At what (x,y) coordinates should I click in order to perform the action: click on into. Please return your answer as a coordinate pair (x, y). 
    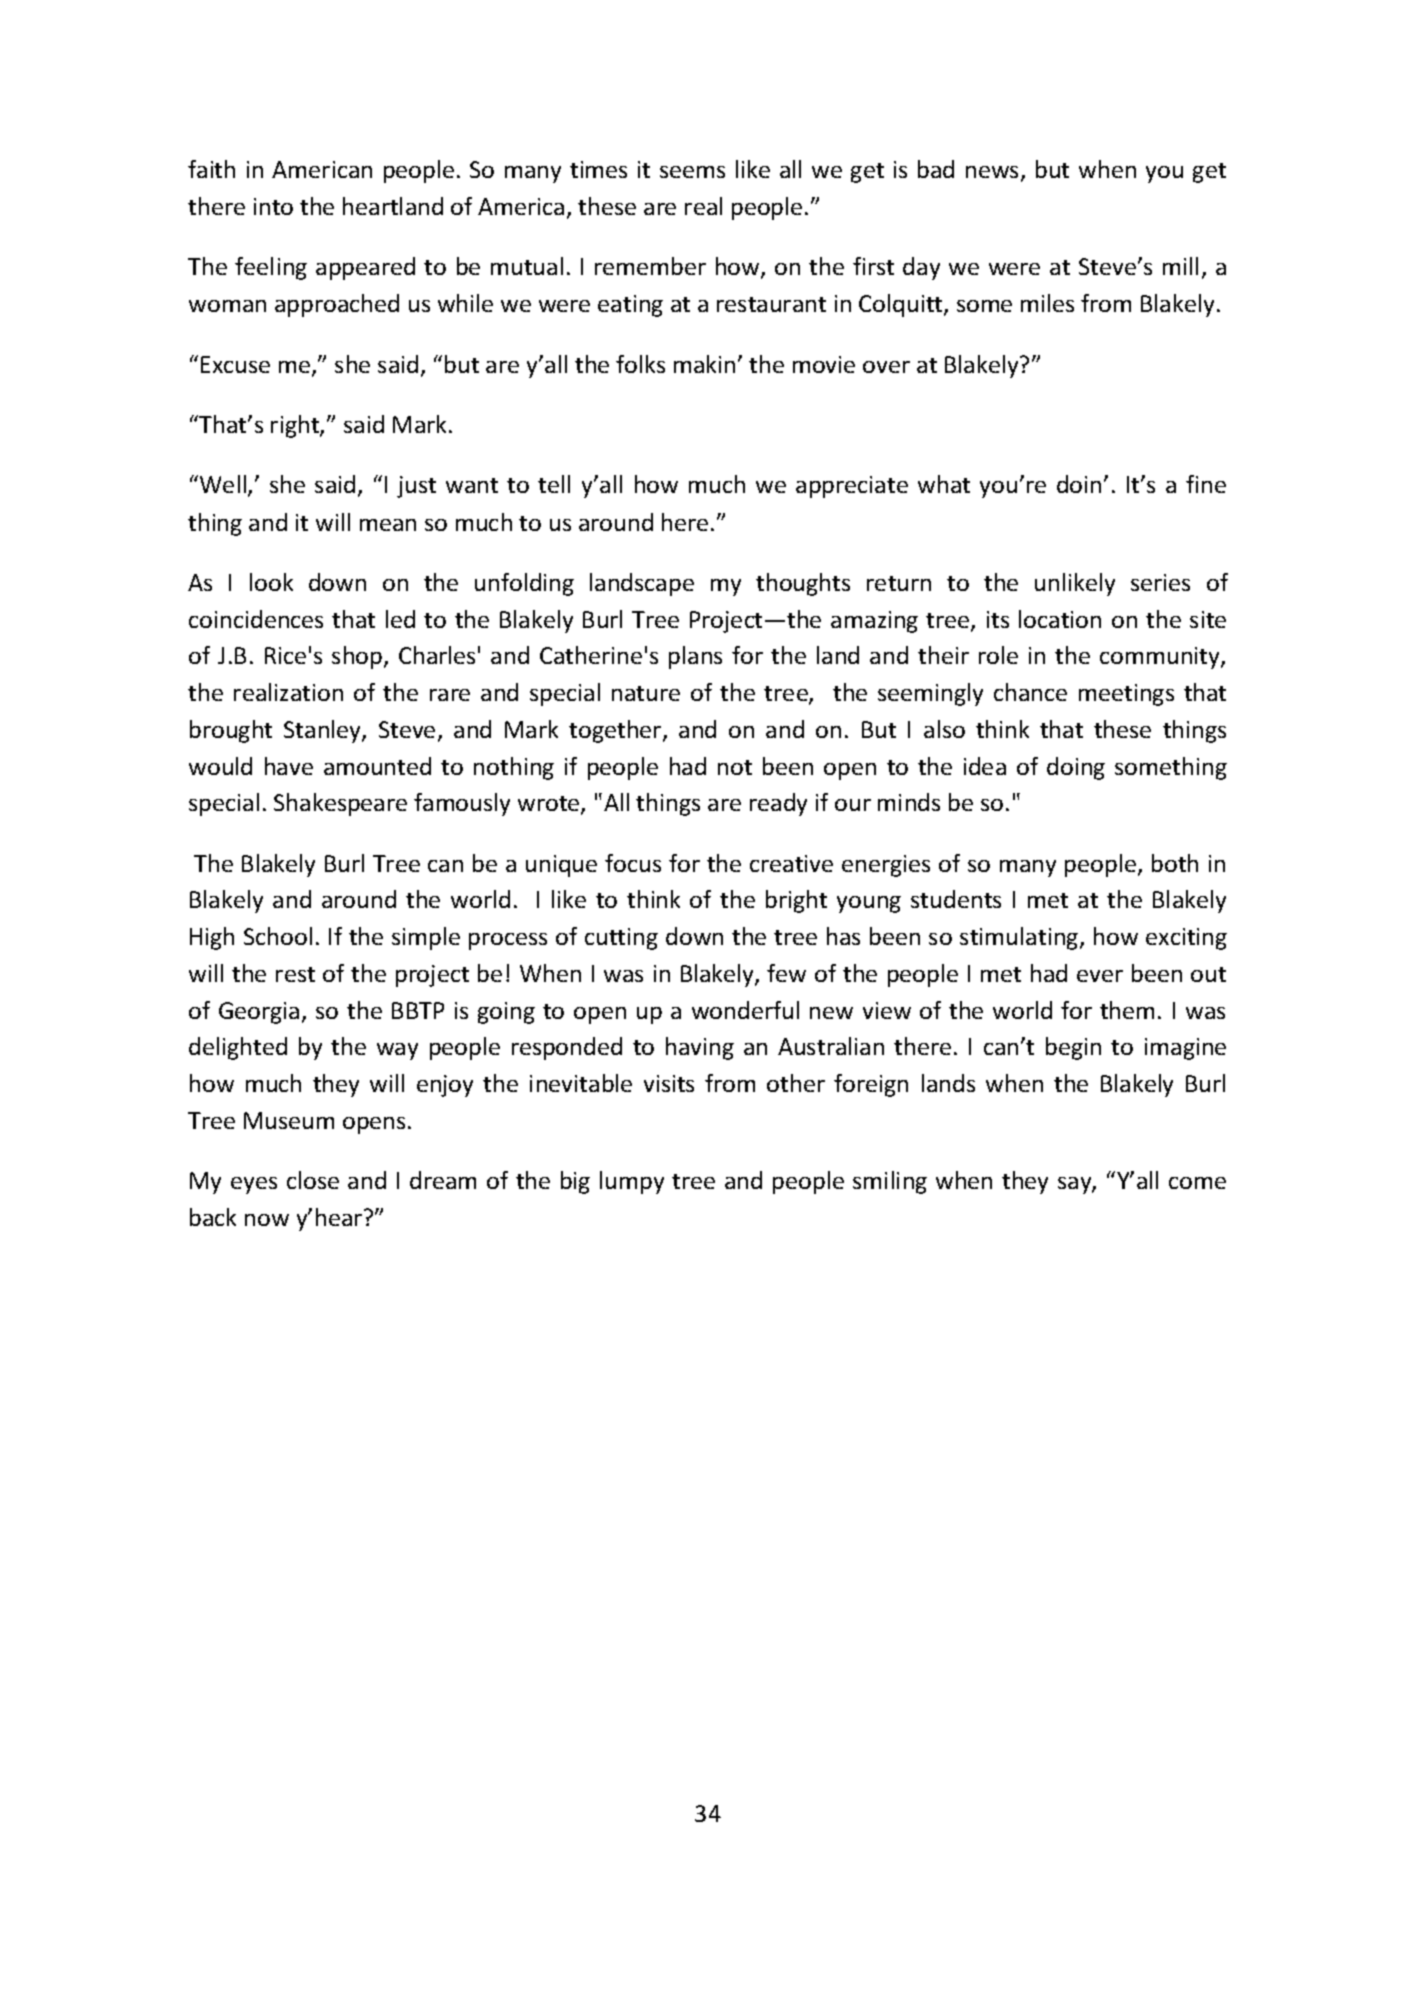
    Looking at the image, I should click on (273, 206).
